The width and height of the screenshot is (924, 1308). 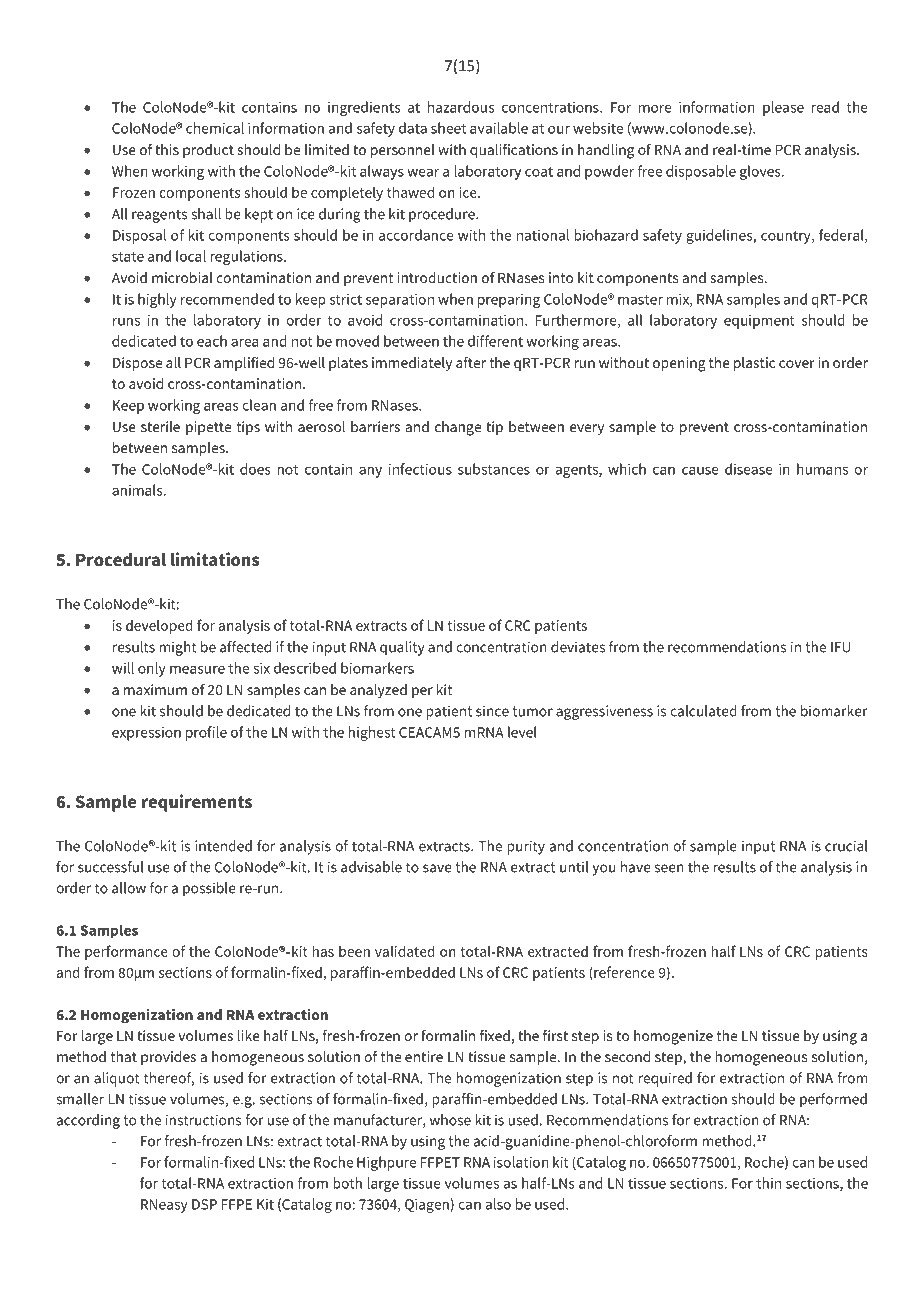 I want to click on this, so click(x=167, y=149).
